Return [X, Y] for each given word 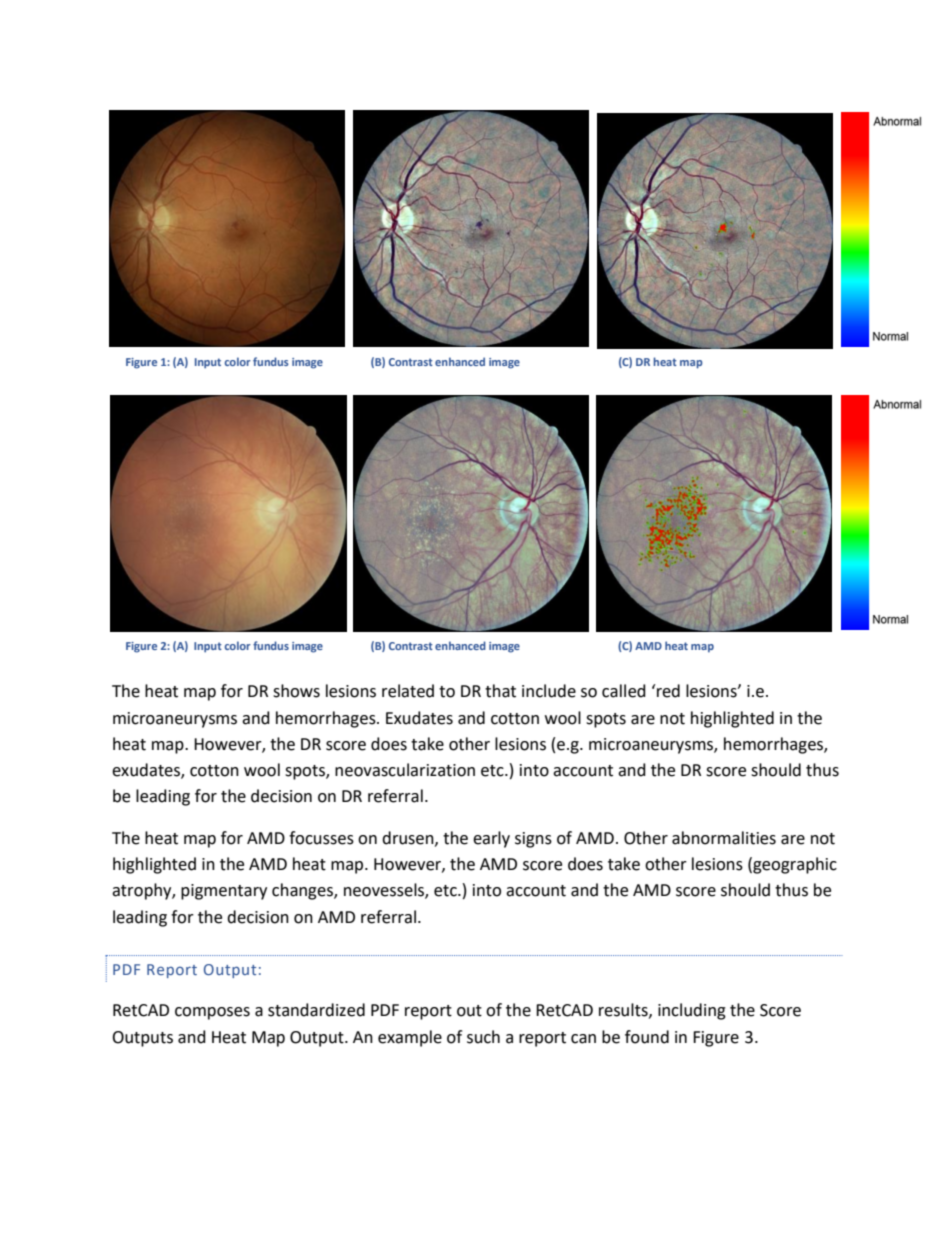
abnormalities [724, 838]
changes [303, 891]
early [491, 839]
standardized [316, 1010]
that [500, 691]
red [667, 691]
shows [296, 691]
